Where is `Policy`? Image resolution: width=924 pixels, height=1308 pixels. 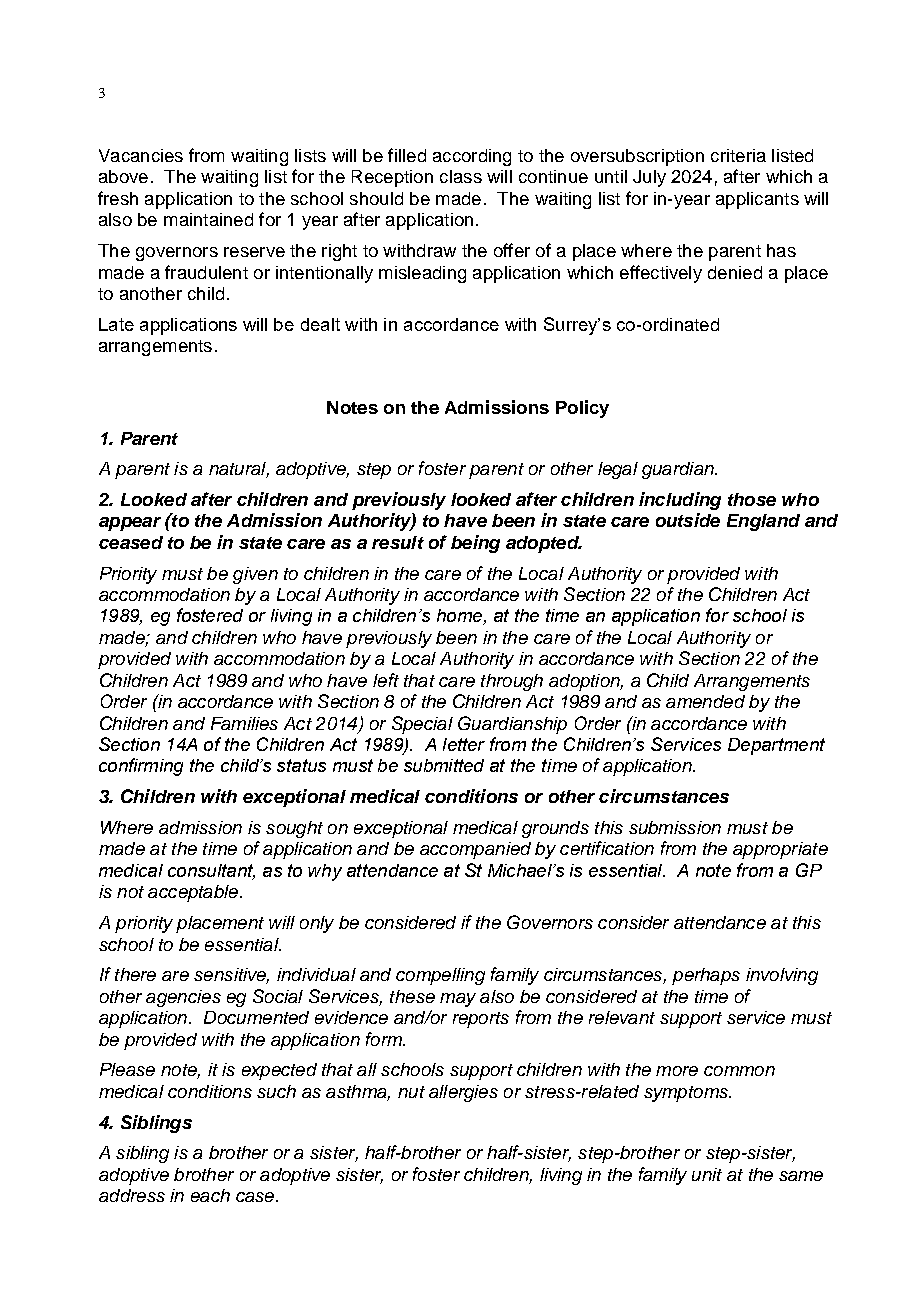
Policy is located at coordinates (582, 409).
